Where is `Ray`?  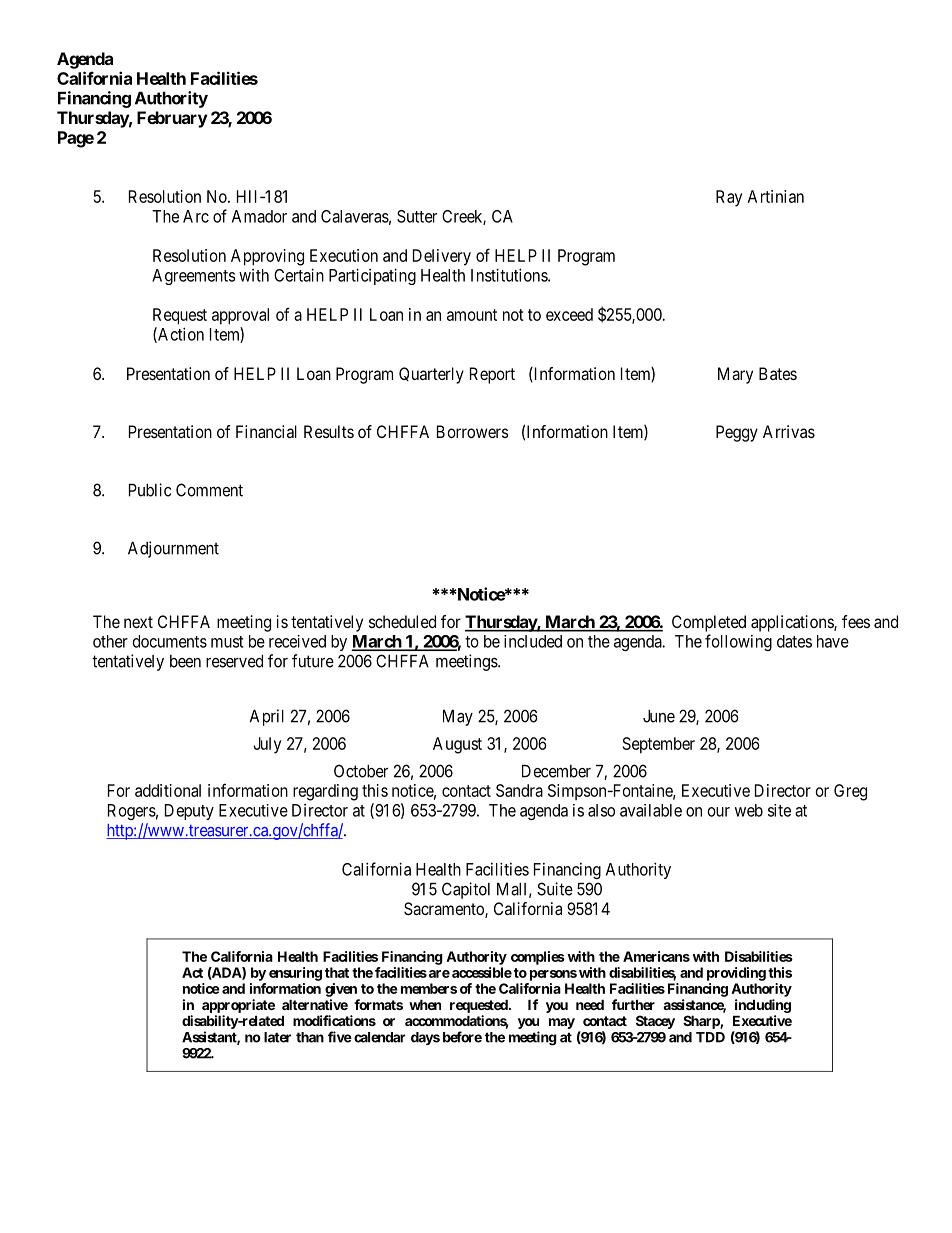 Ray is located at coordinates (729, 198).
